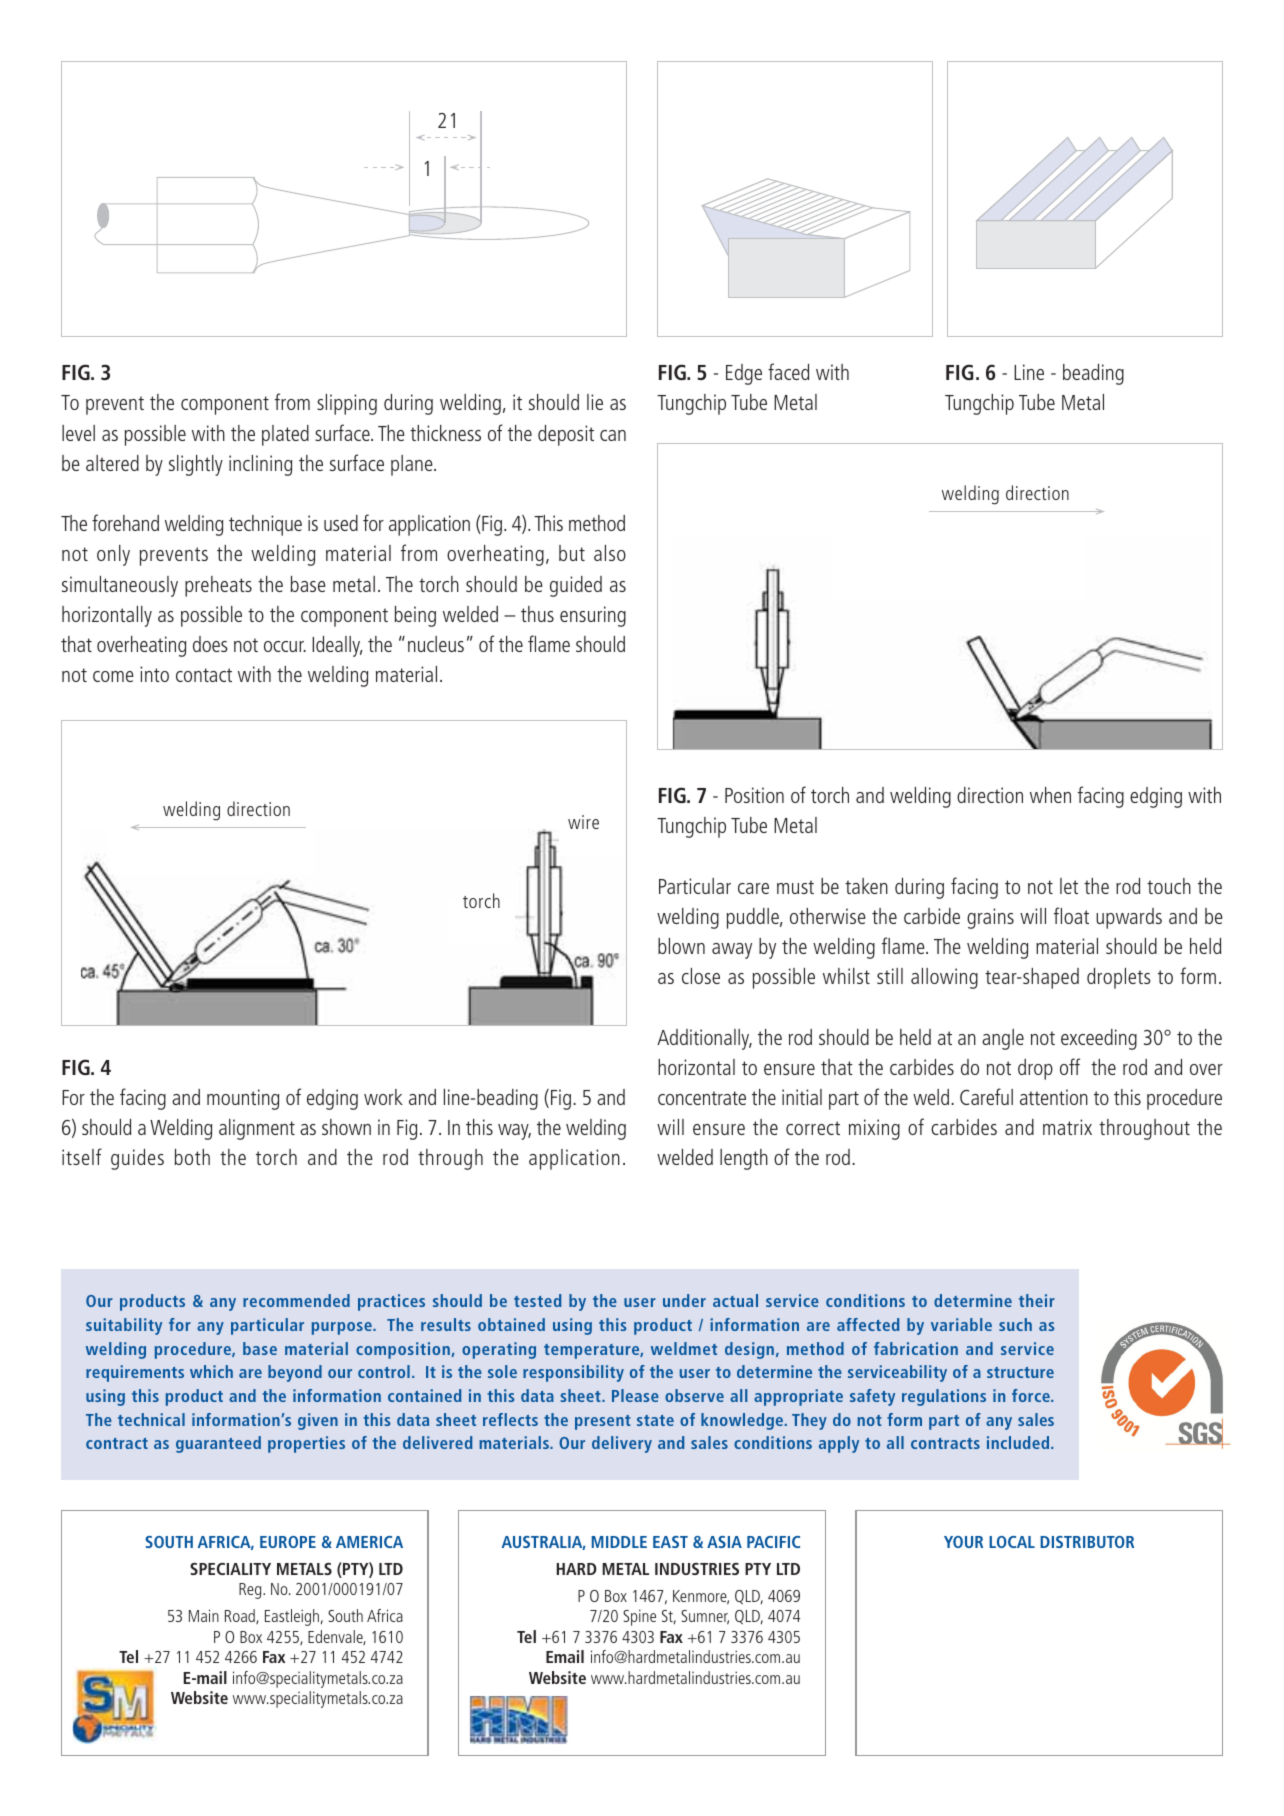 The image size is (1284, 1816). Describe the element at coordinates (595, 402) in the screenshot. I see `lie` at that location.
